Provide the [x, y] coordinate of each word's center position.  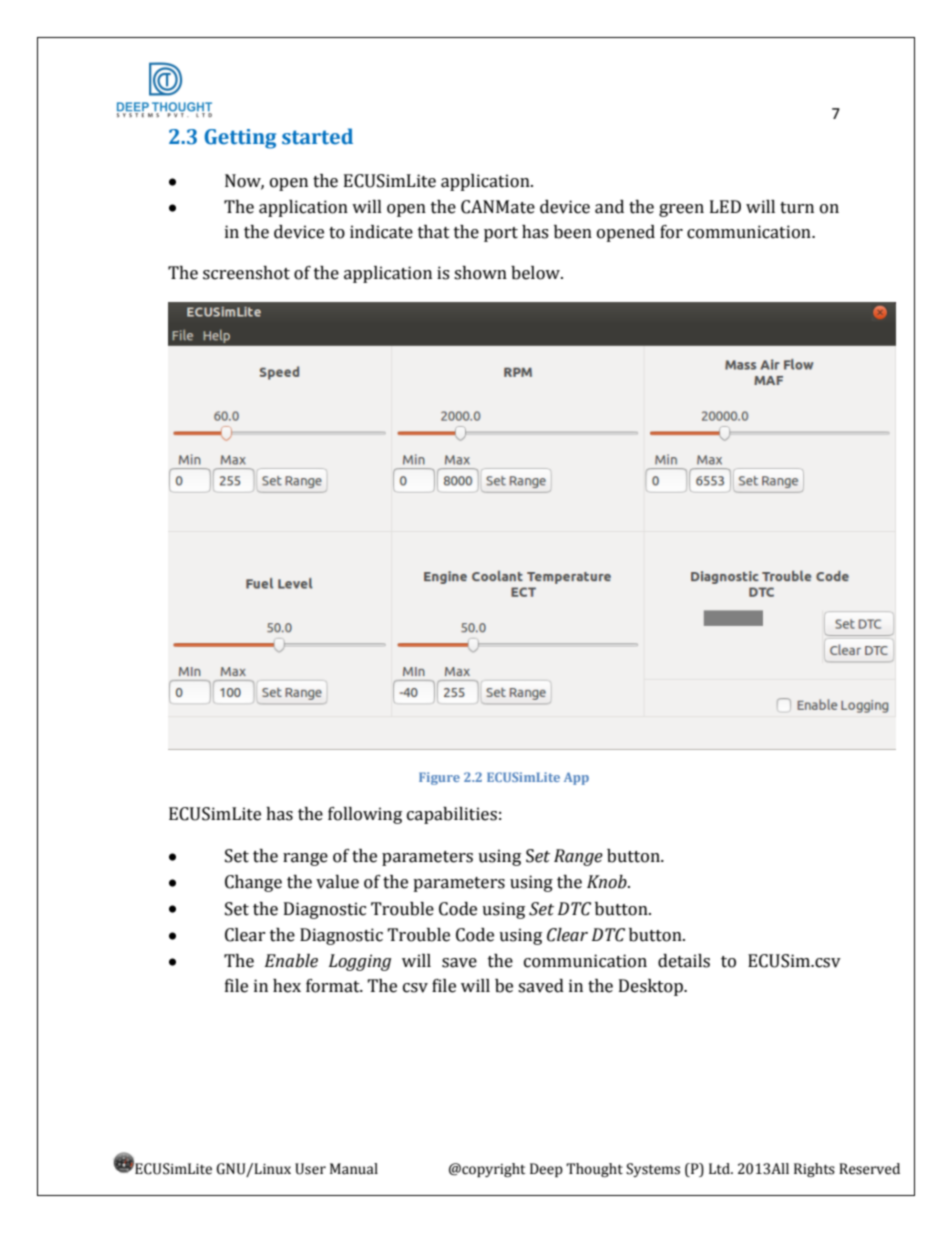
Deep [546, 1170]
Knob [608, 882]
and [609, 207]
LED [725, 206]
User [310, 1169]
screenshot [246, 273]
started [317, 136]
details [684, 961]
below [536, 273]
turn [797, 208]
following [365, 815]
